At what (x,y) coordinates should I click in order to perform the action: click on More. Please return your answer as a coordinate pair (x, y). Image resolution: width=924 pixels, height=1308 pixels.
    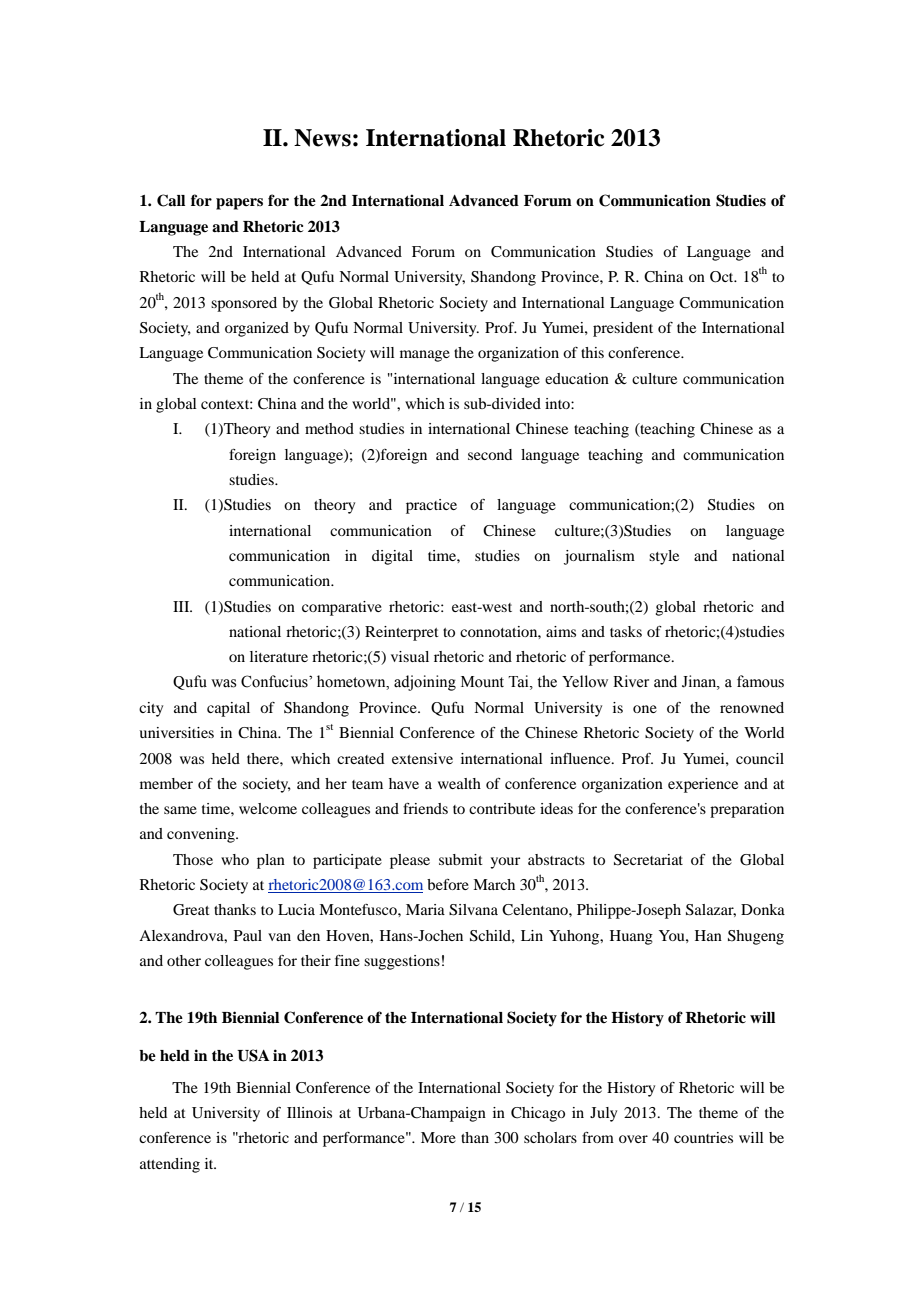
    Looking at the image, I should click on (438, 1137).
